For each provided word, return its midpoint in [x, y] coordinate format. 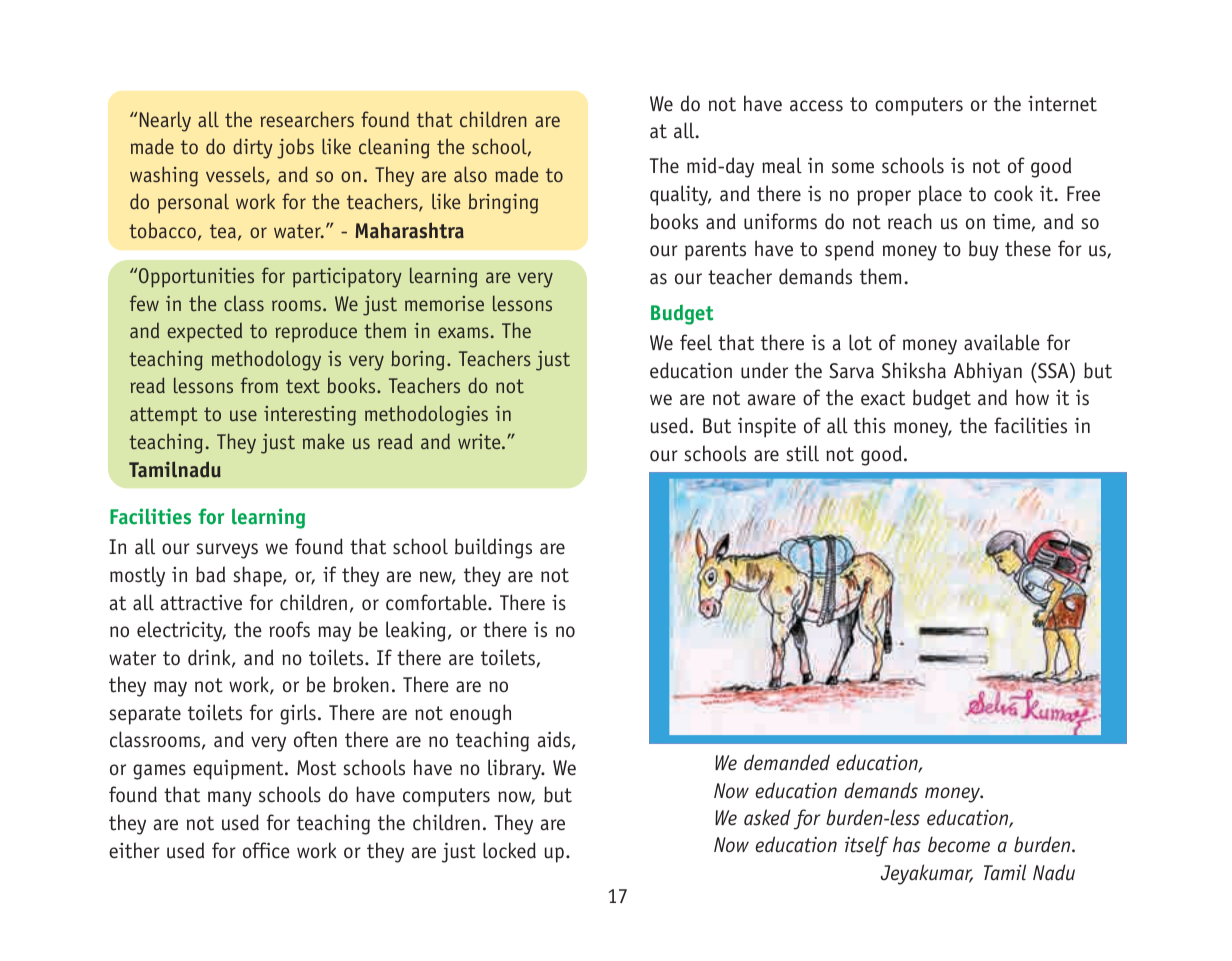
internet [1062, 104]
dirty [253, 148]
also [470, 174]
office [266, 850]
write [480, 441]
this [870, 425]
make [323, 441]
